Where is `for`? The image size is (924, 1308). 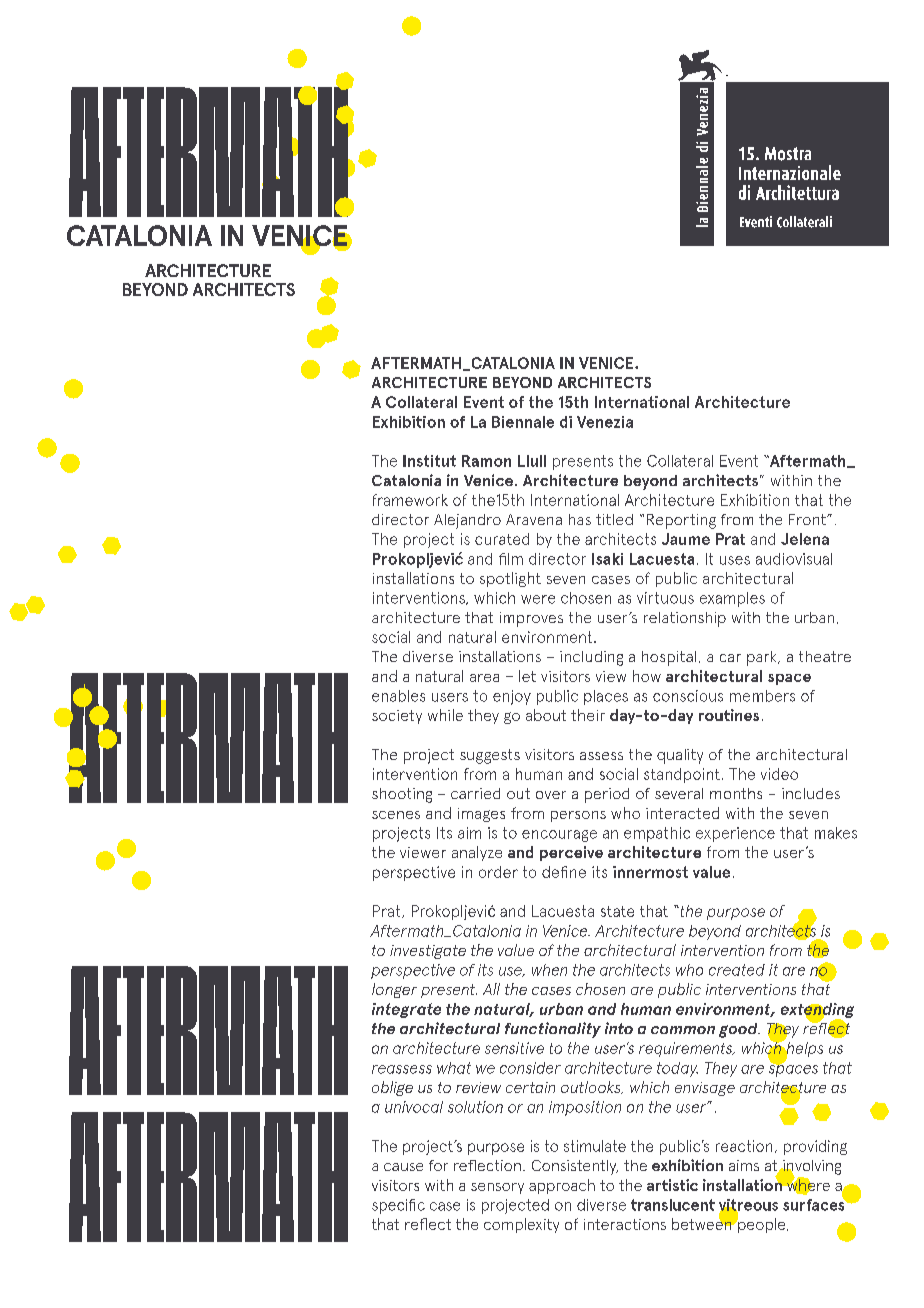
for is located at coordinates (438, 1165).
